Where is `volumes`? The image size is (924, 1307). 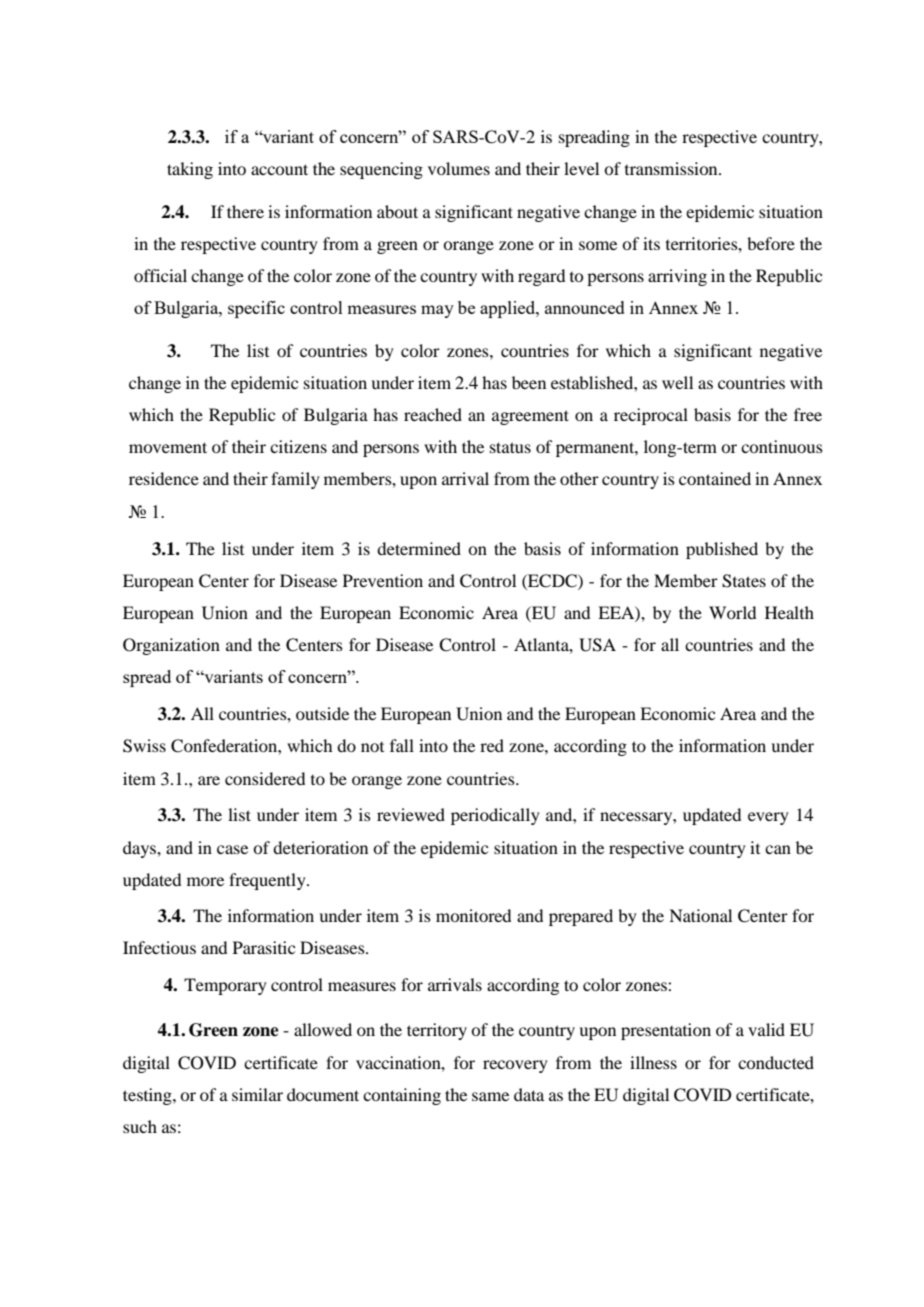 volumes is located at coordinates (459, 168).
